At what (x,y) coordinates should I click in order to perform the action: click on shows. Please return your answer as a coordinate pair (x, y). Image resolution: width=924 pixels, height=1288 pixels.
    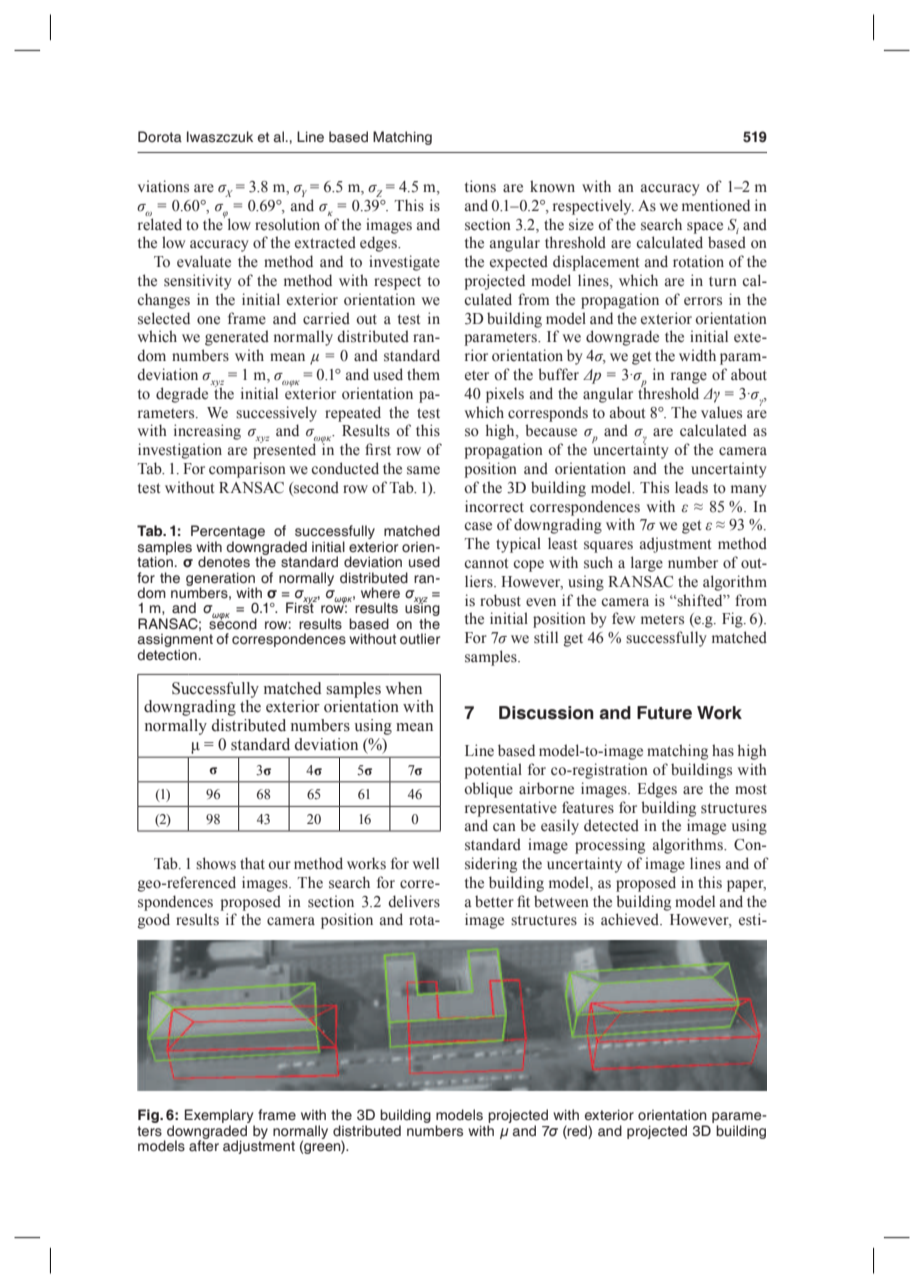
    Looking at the image, I should click on (216, 863).
